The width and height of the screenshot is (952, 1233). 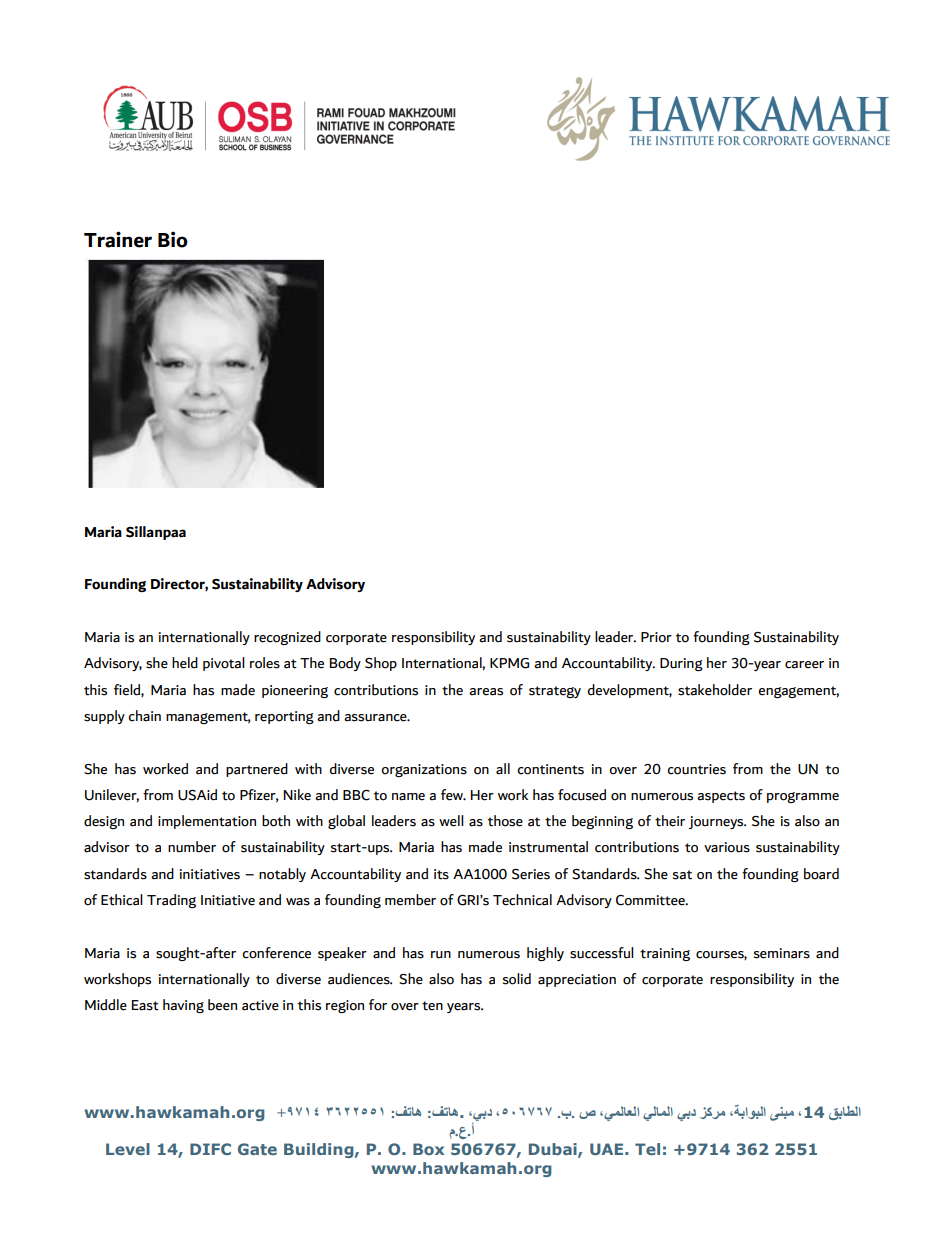 I want to click on Level, so click(x=128, y=1149).
